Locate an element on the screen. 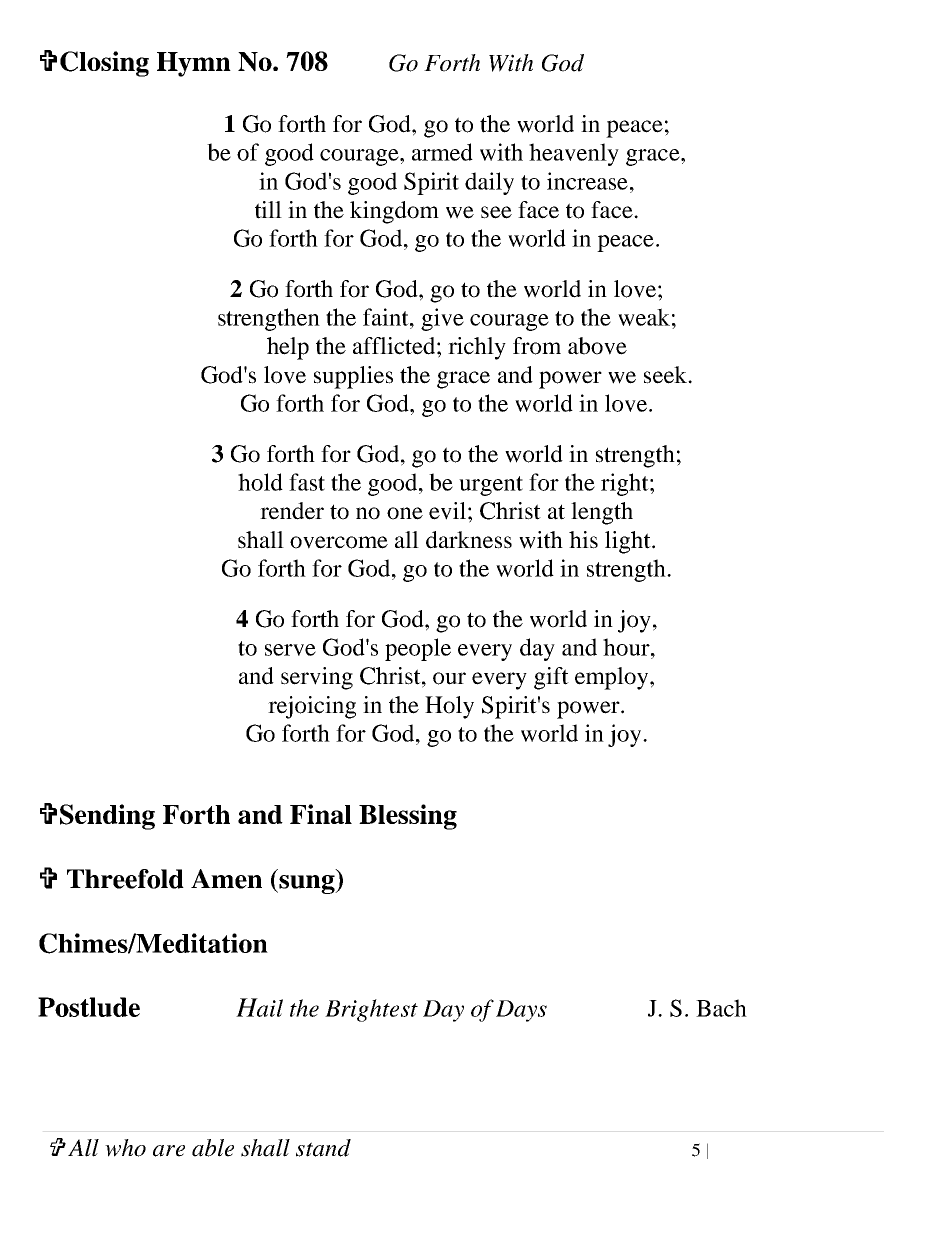  serve is located at coordinates (290, 650).
